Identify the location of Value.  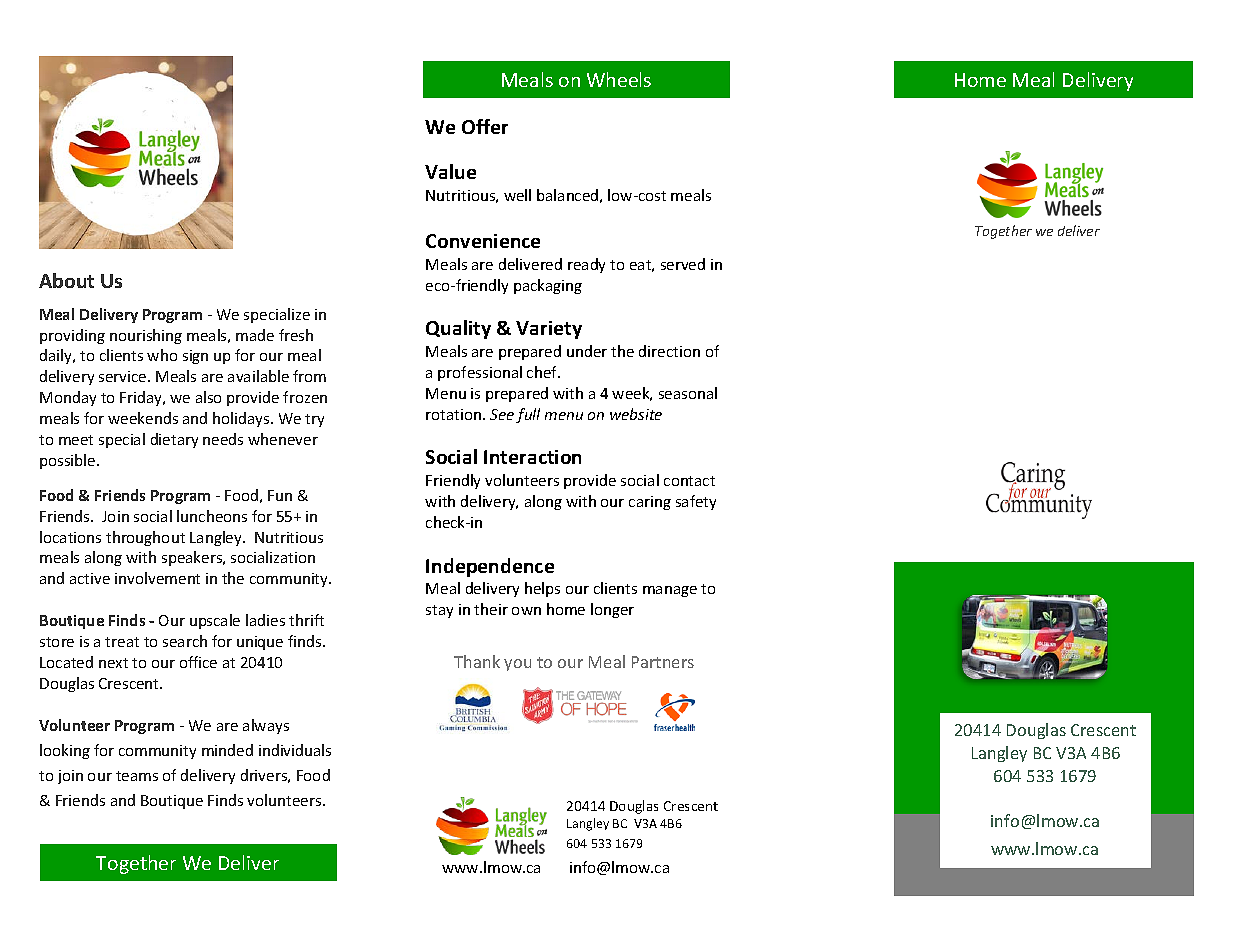
(450, 171).
